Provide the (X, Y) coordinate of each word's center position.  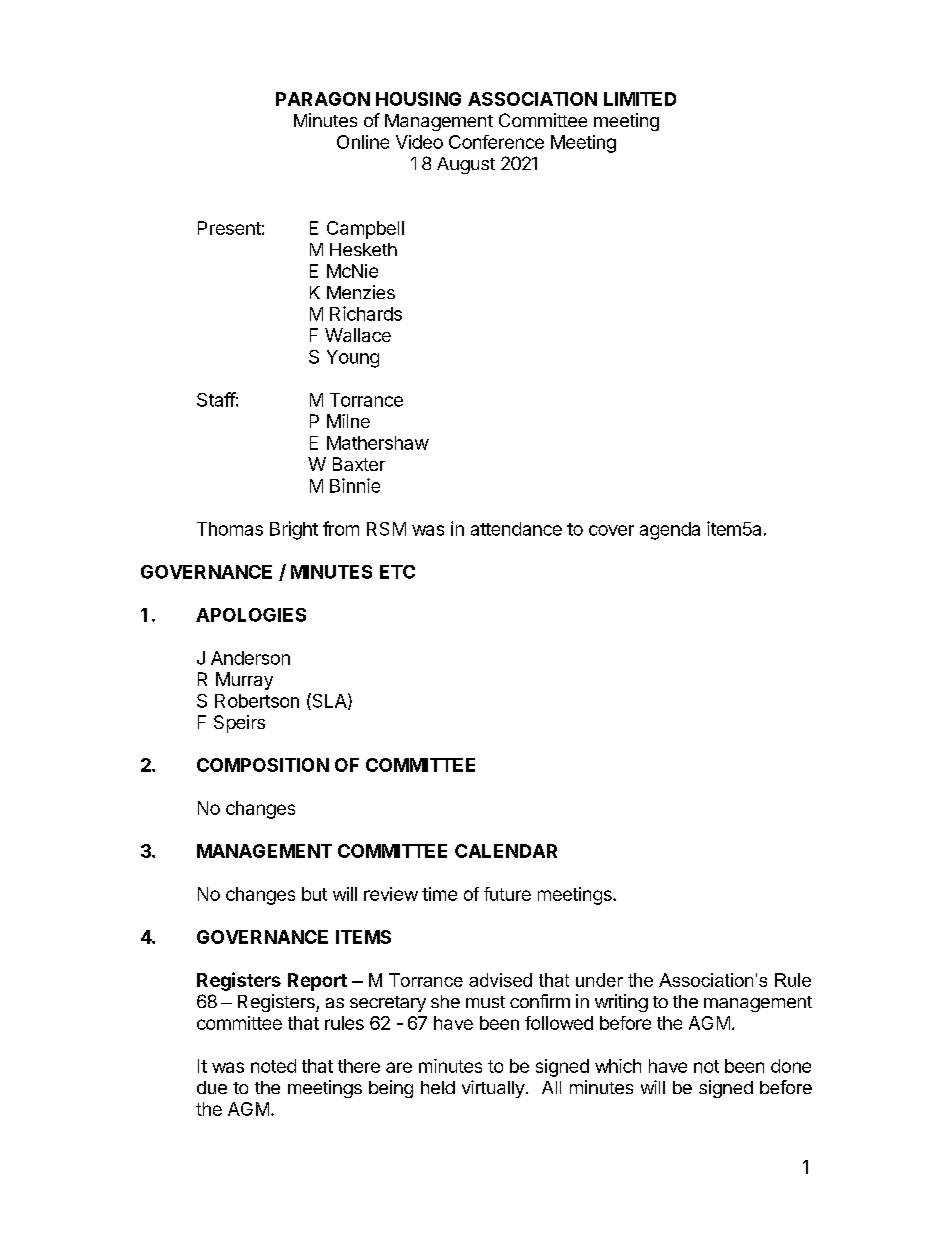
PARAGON (323, 99)
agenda (670, 531)
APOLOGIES (251, 615)
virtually (493, 1089)
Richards (366, 313)
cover (611, 530)
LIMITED (640, 99)
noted (273, 1066)
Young (353, 359)
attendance (516, 529)
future (507, 894)
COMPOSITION (263, 765)
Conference (496, 142)
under (599, 980)
